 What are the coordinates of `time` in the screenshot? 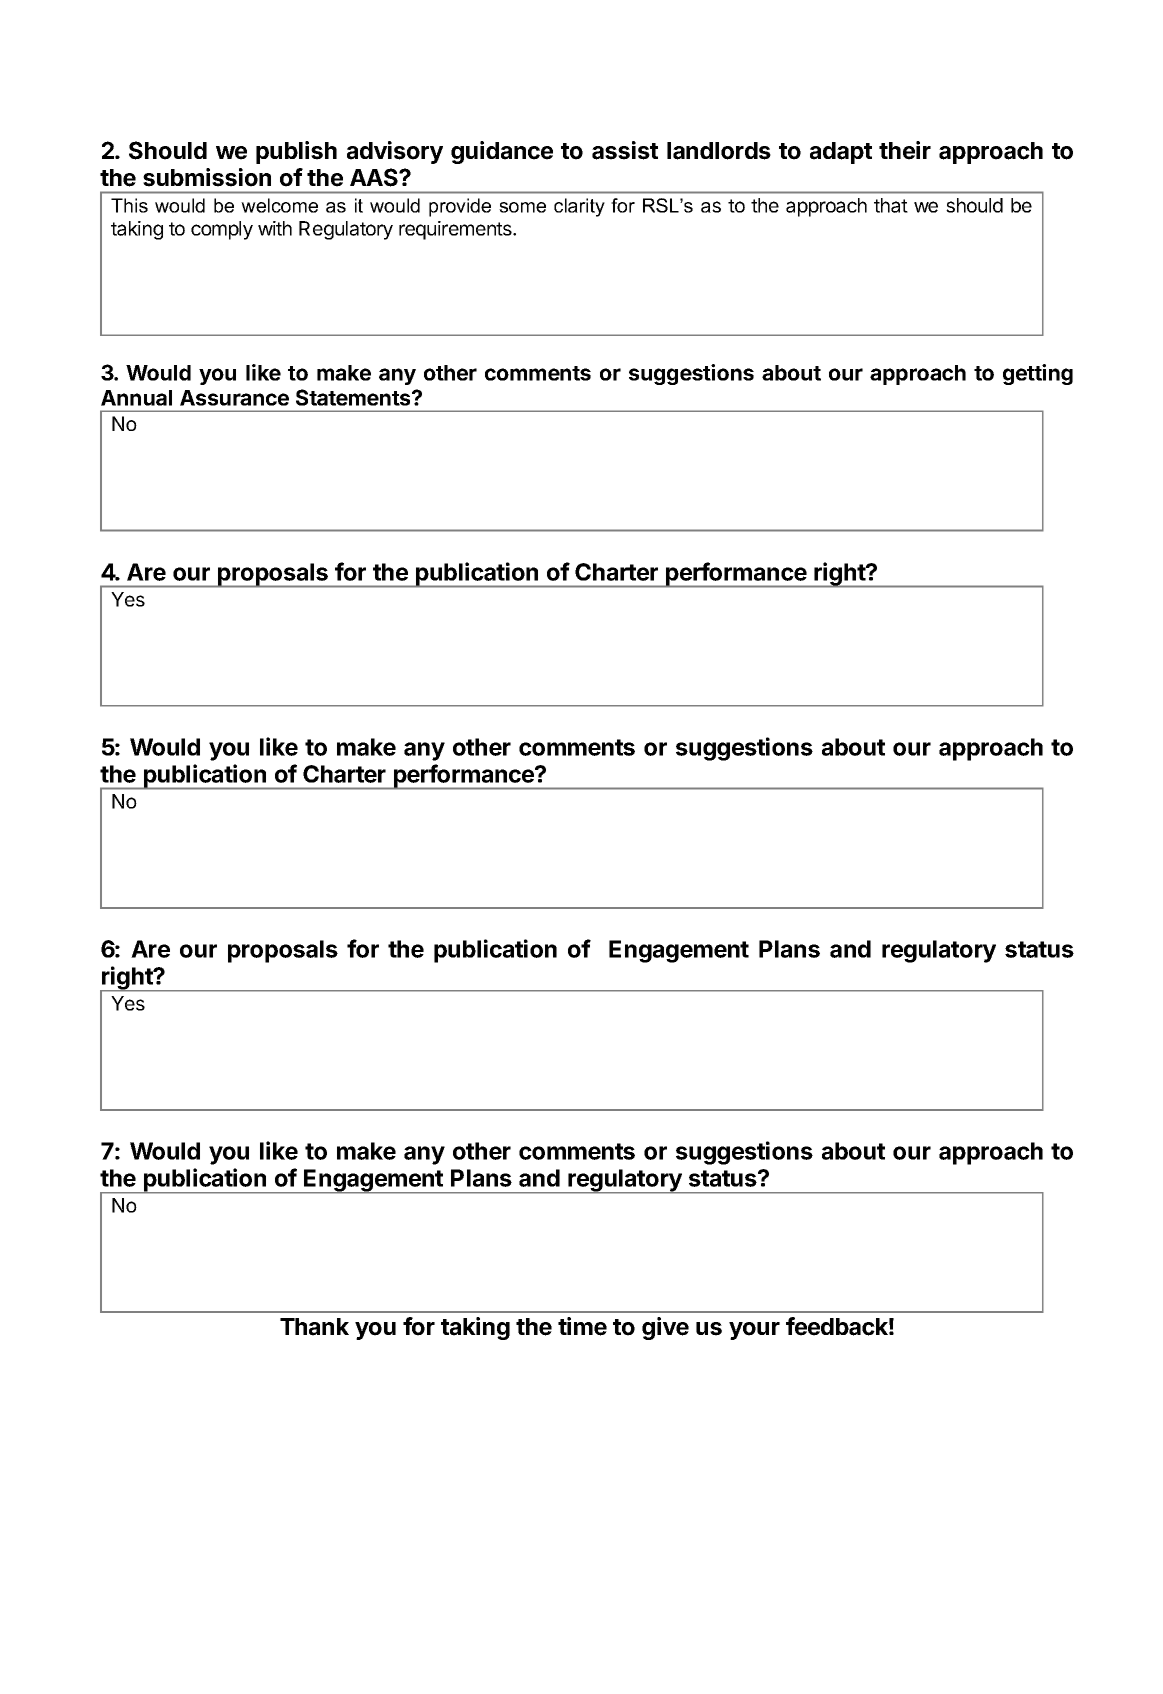 It's located at (582, 1326).
